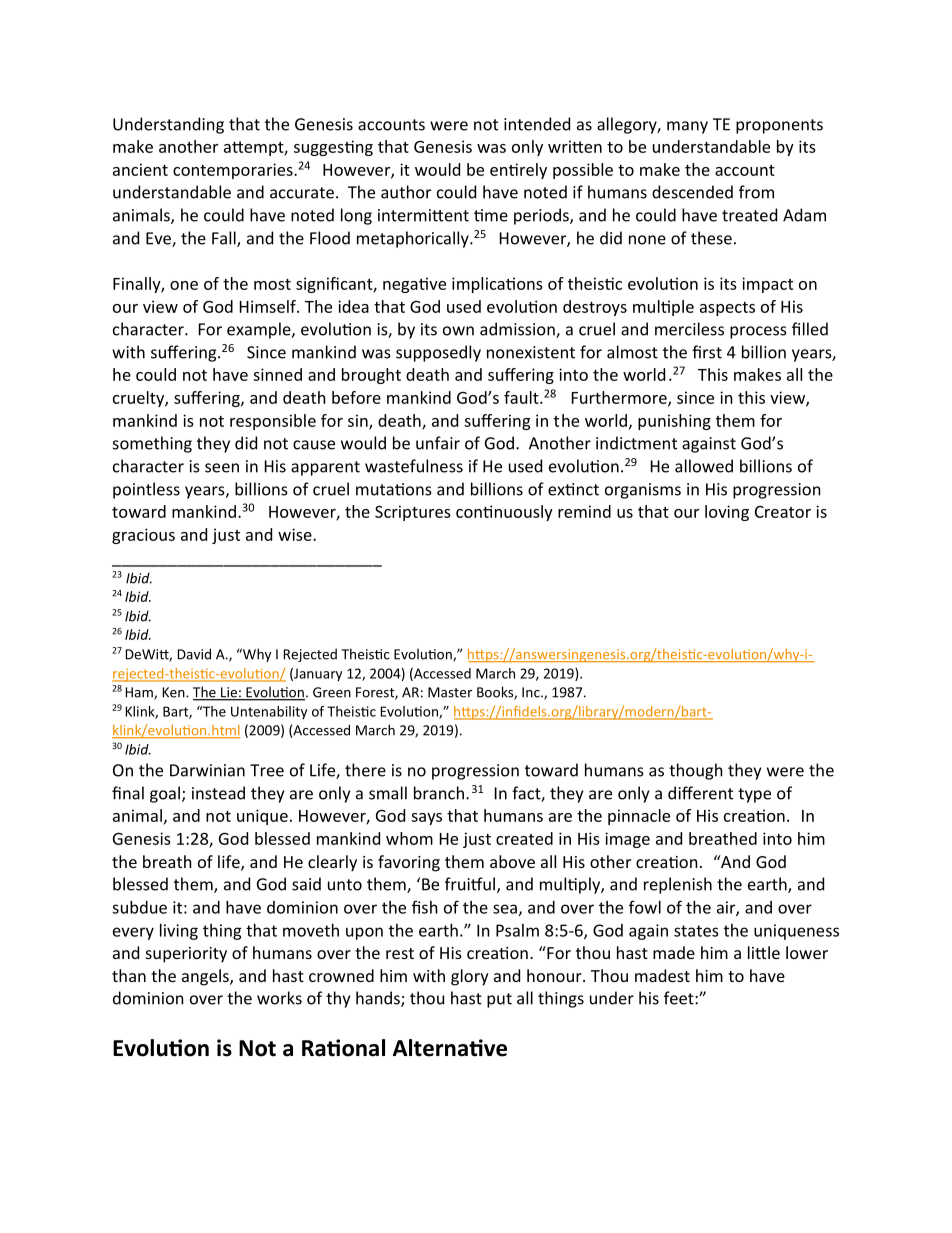 Image resolution: width=952 pixels, height=1233 pixels. Describe the element at coordinates (680, 998) in the screenshot. I see `feet` at that location.
